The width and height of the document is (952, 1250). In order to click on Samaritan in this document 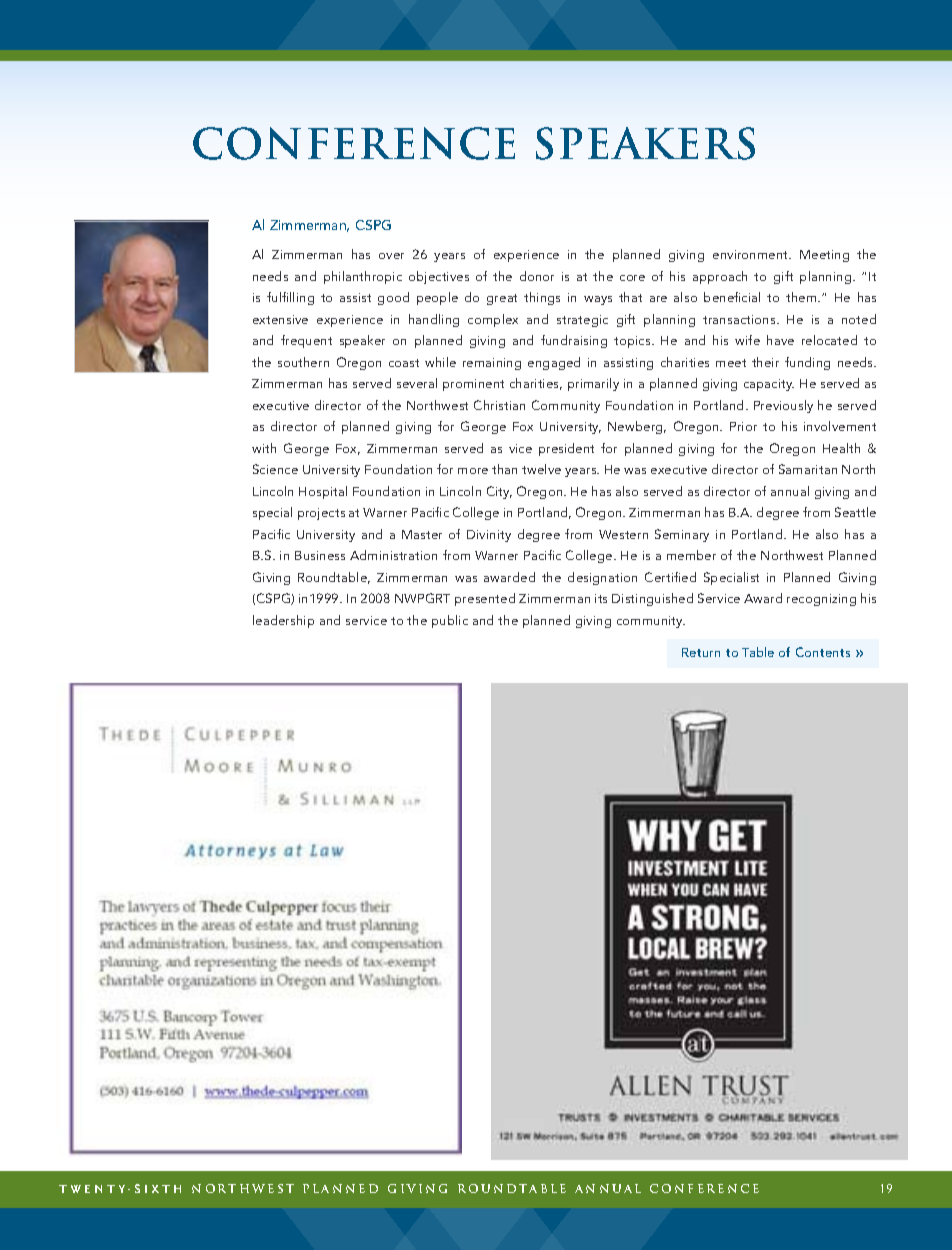, I will do `click(808, 469)`.
